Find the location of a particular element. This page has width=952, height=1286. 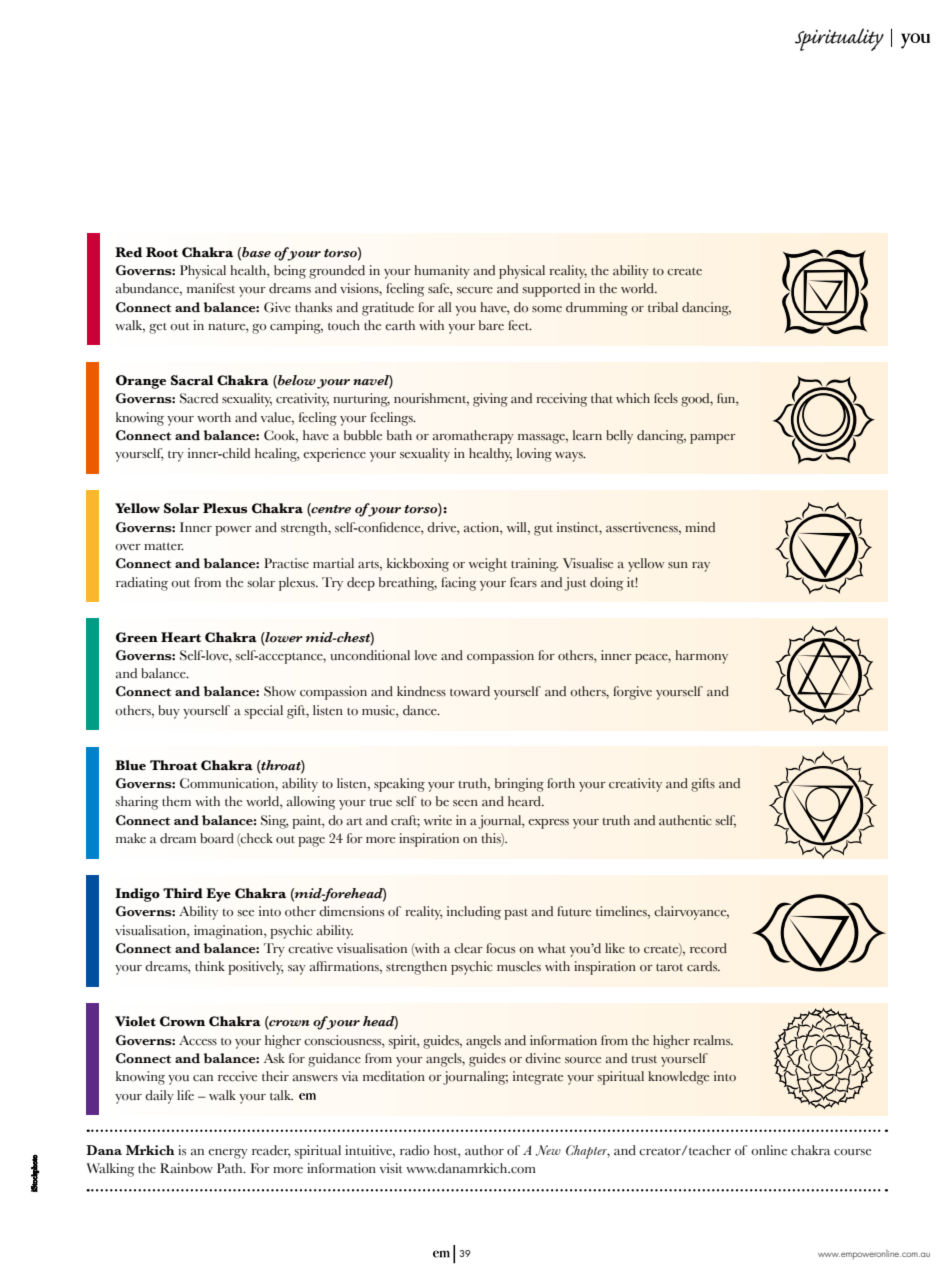

manifest is located at coordinates (211, 288).
